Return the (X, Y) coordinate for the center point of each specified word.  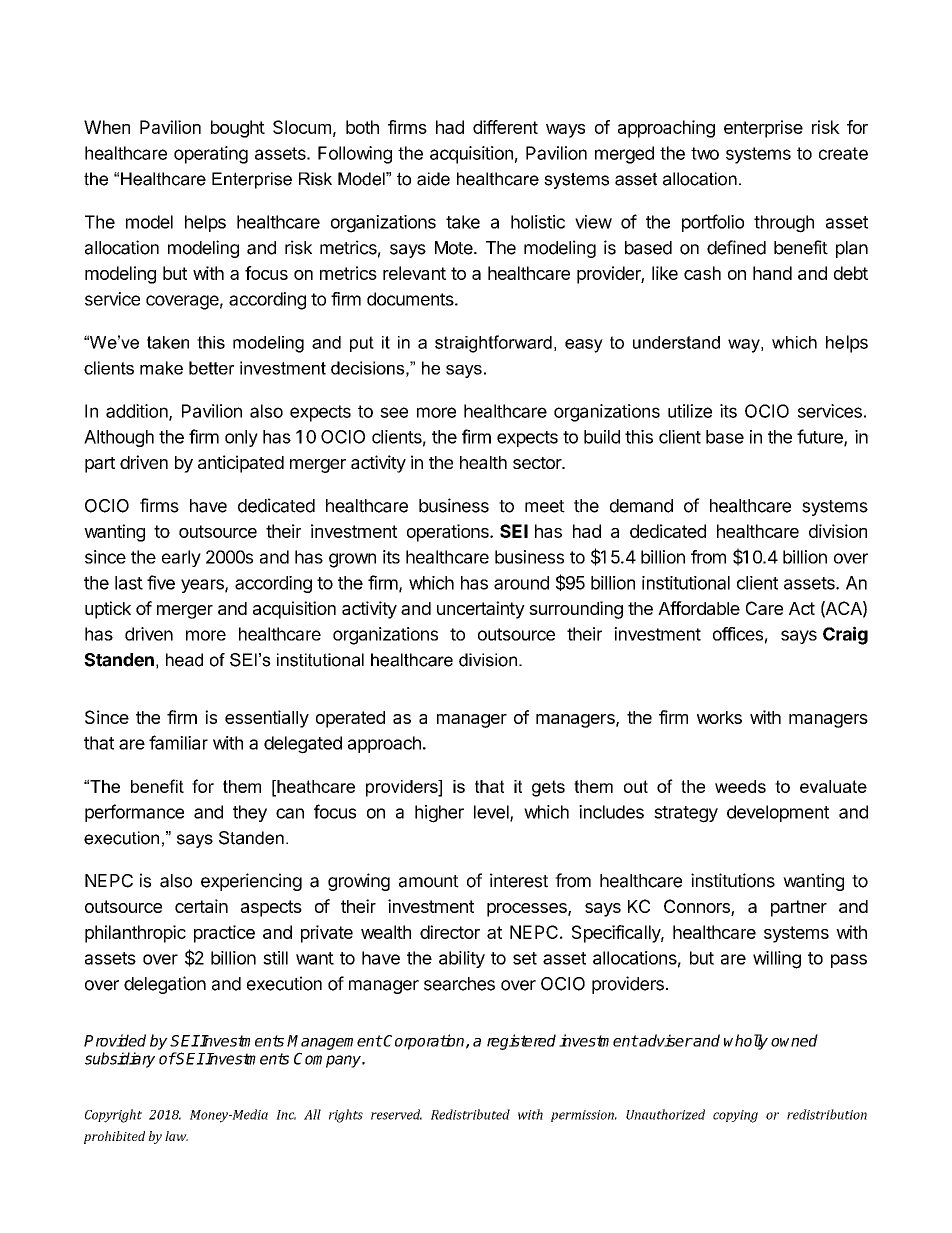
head (184, 660)
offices (738, 634)
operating (211, 155)
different (505, 127)
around (521, 583)
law (176, 1136)
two (705, 153)
